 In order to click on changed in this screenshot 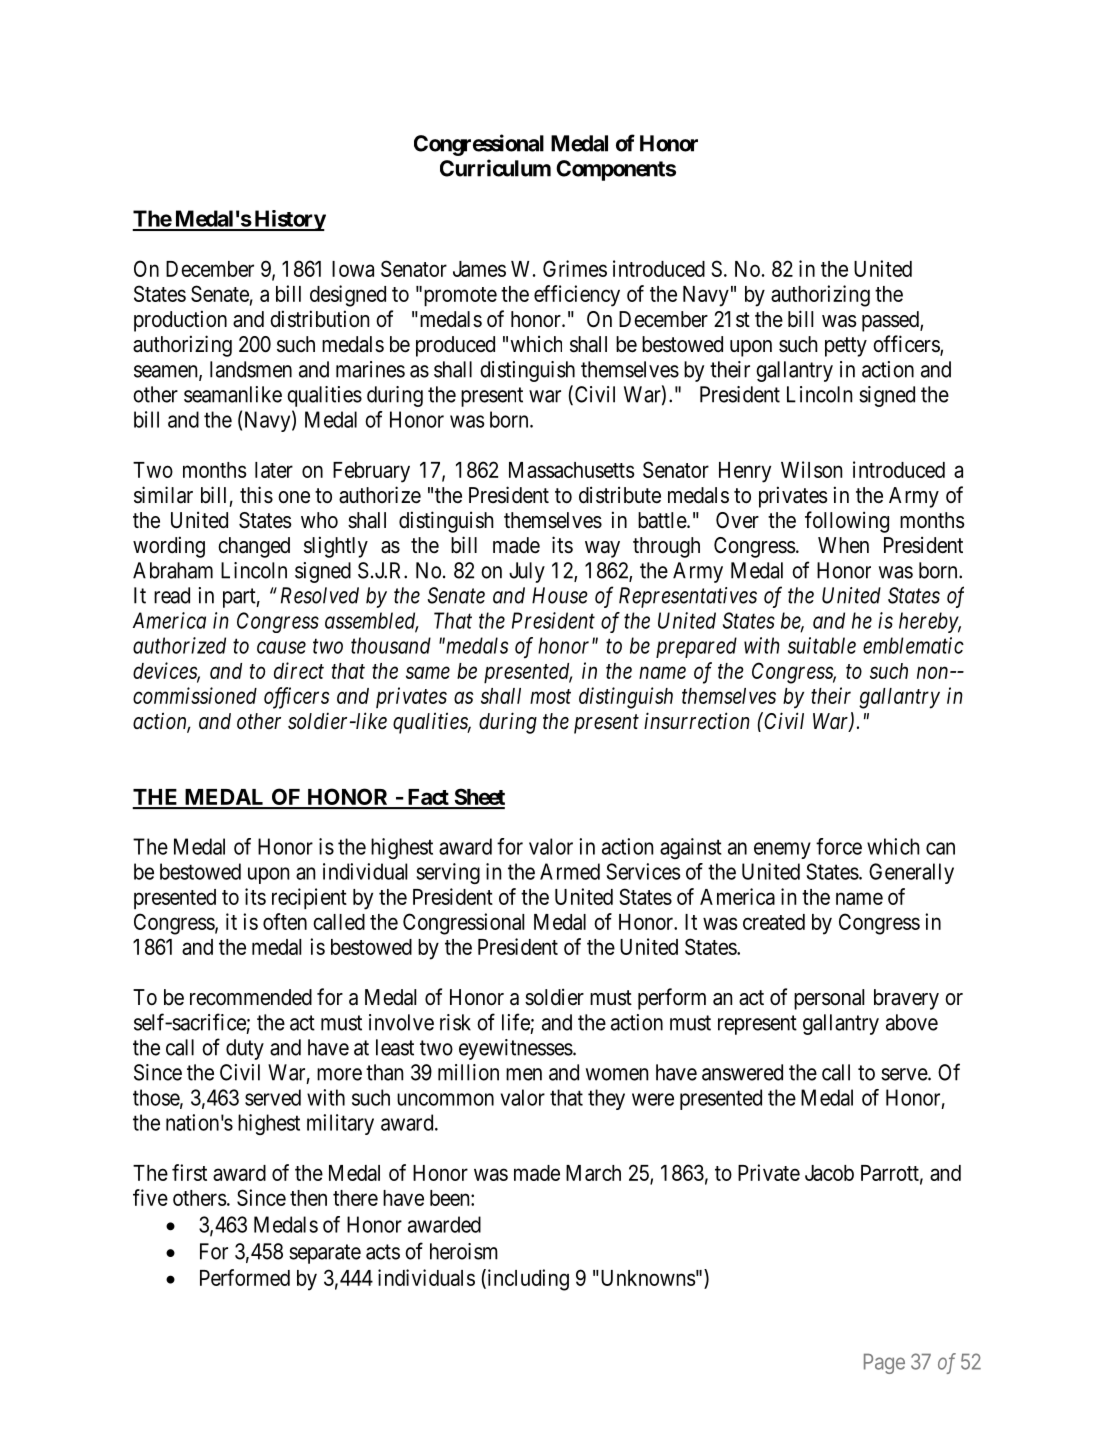, I will do `click(254, 547)`.
